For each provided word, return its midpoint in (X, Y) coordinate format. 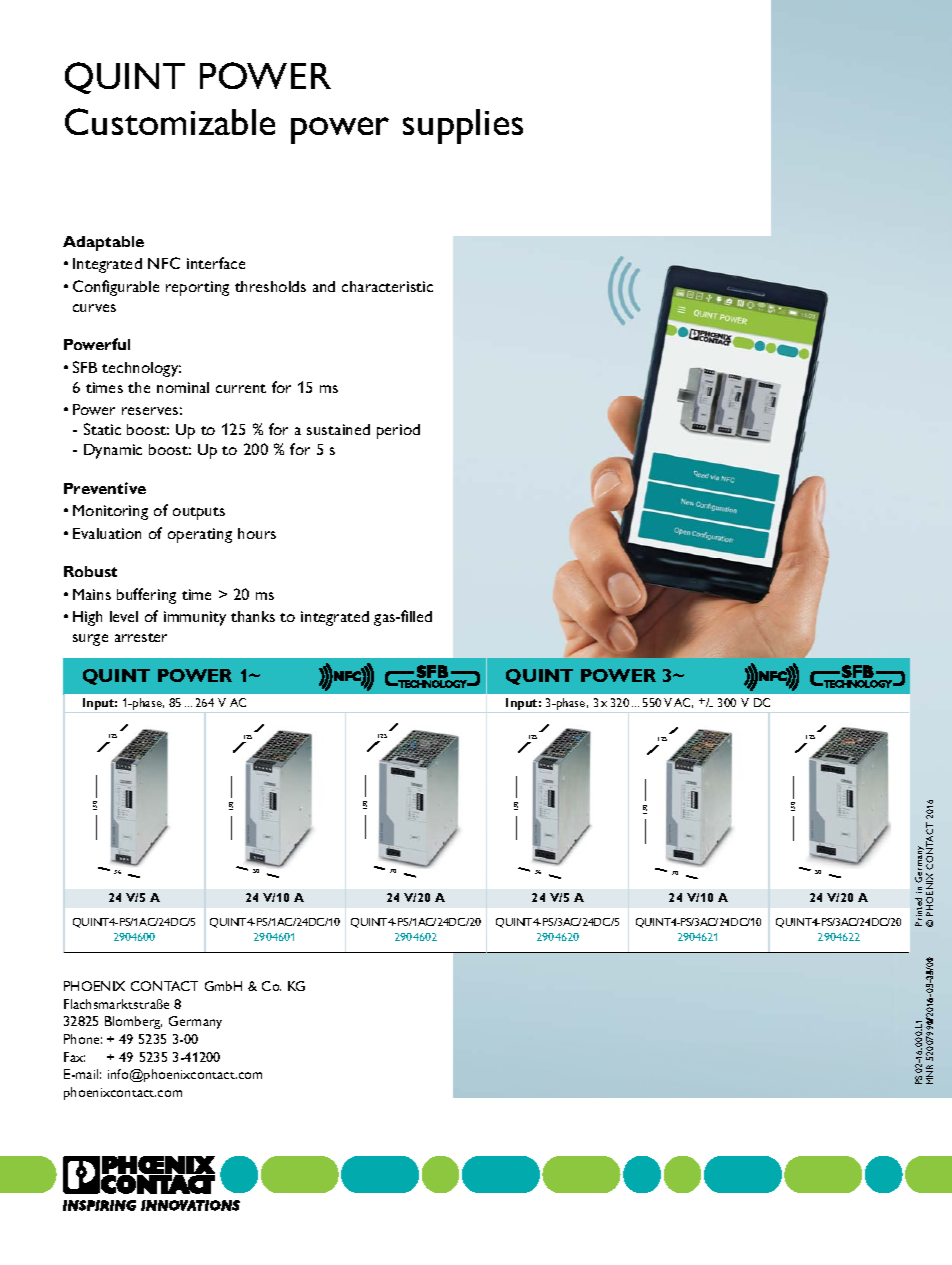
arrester (141, 637)
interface (216, 263)
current (241, 388)
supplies (463, 126)
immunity (195, 618)
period (398, 431)
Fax (74, 1057)
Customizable (170, 121)
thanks (253, 616)
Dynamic (113, 451)
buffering (146, 596)
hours (257, 533)
